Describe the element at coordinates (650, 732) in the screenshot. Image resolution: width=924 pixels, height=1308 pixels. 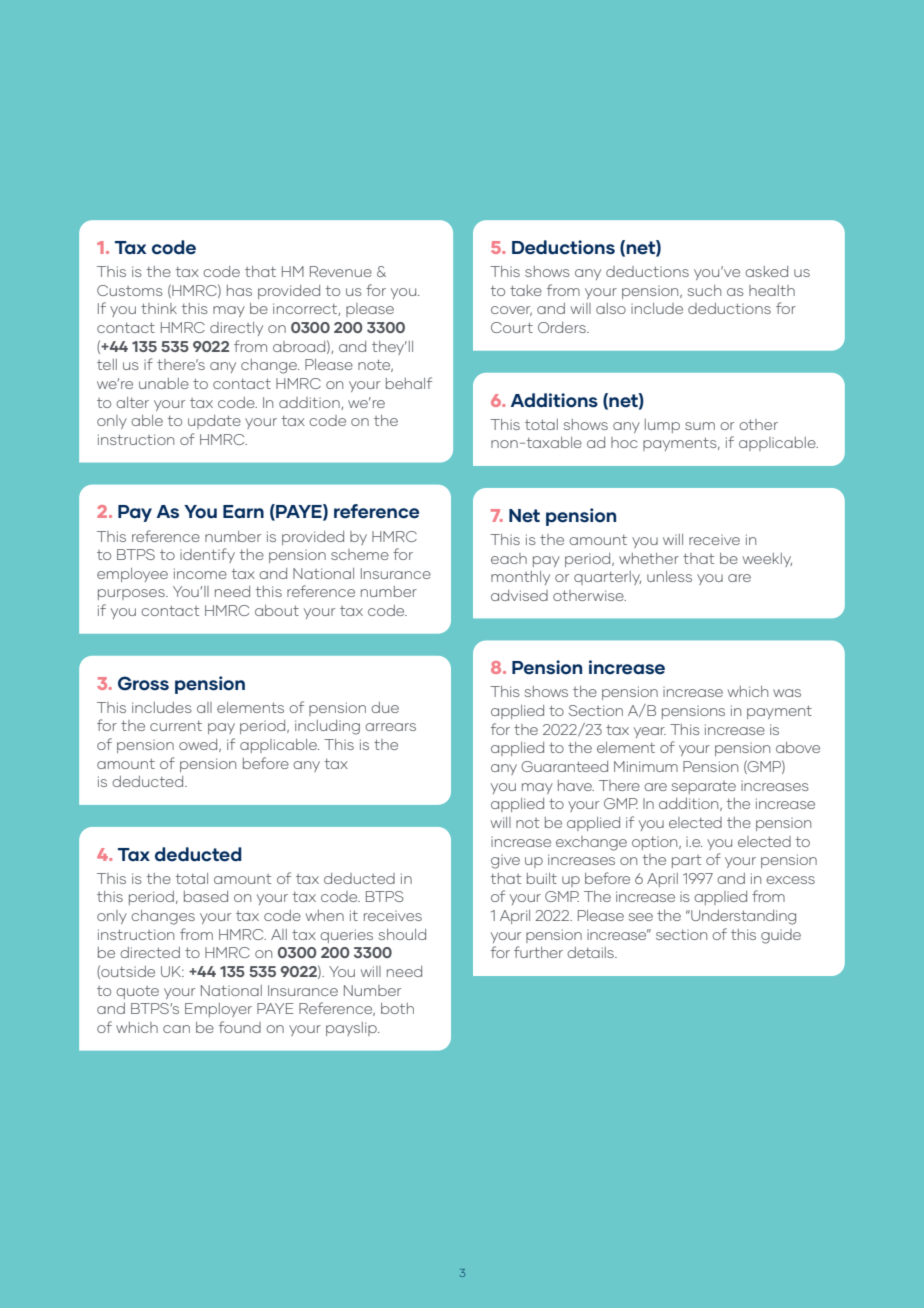
I see `year` at that location.
